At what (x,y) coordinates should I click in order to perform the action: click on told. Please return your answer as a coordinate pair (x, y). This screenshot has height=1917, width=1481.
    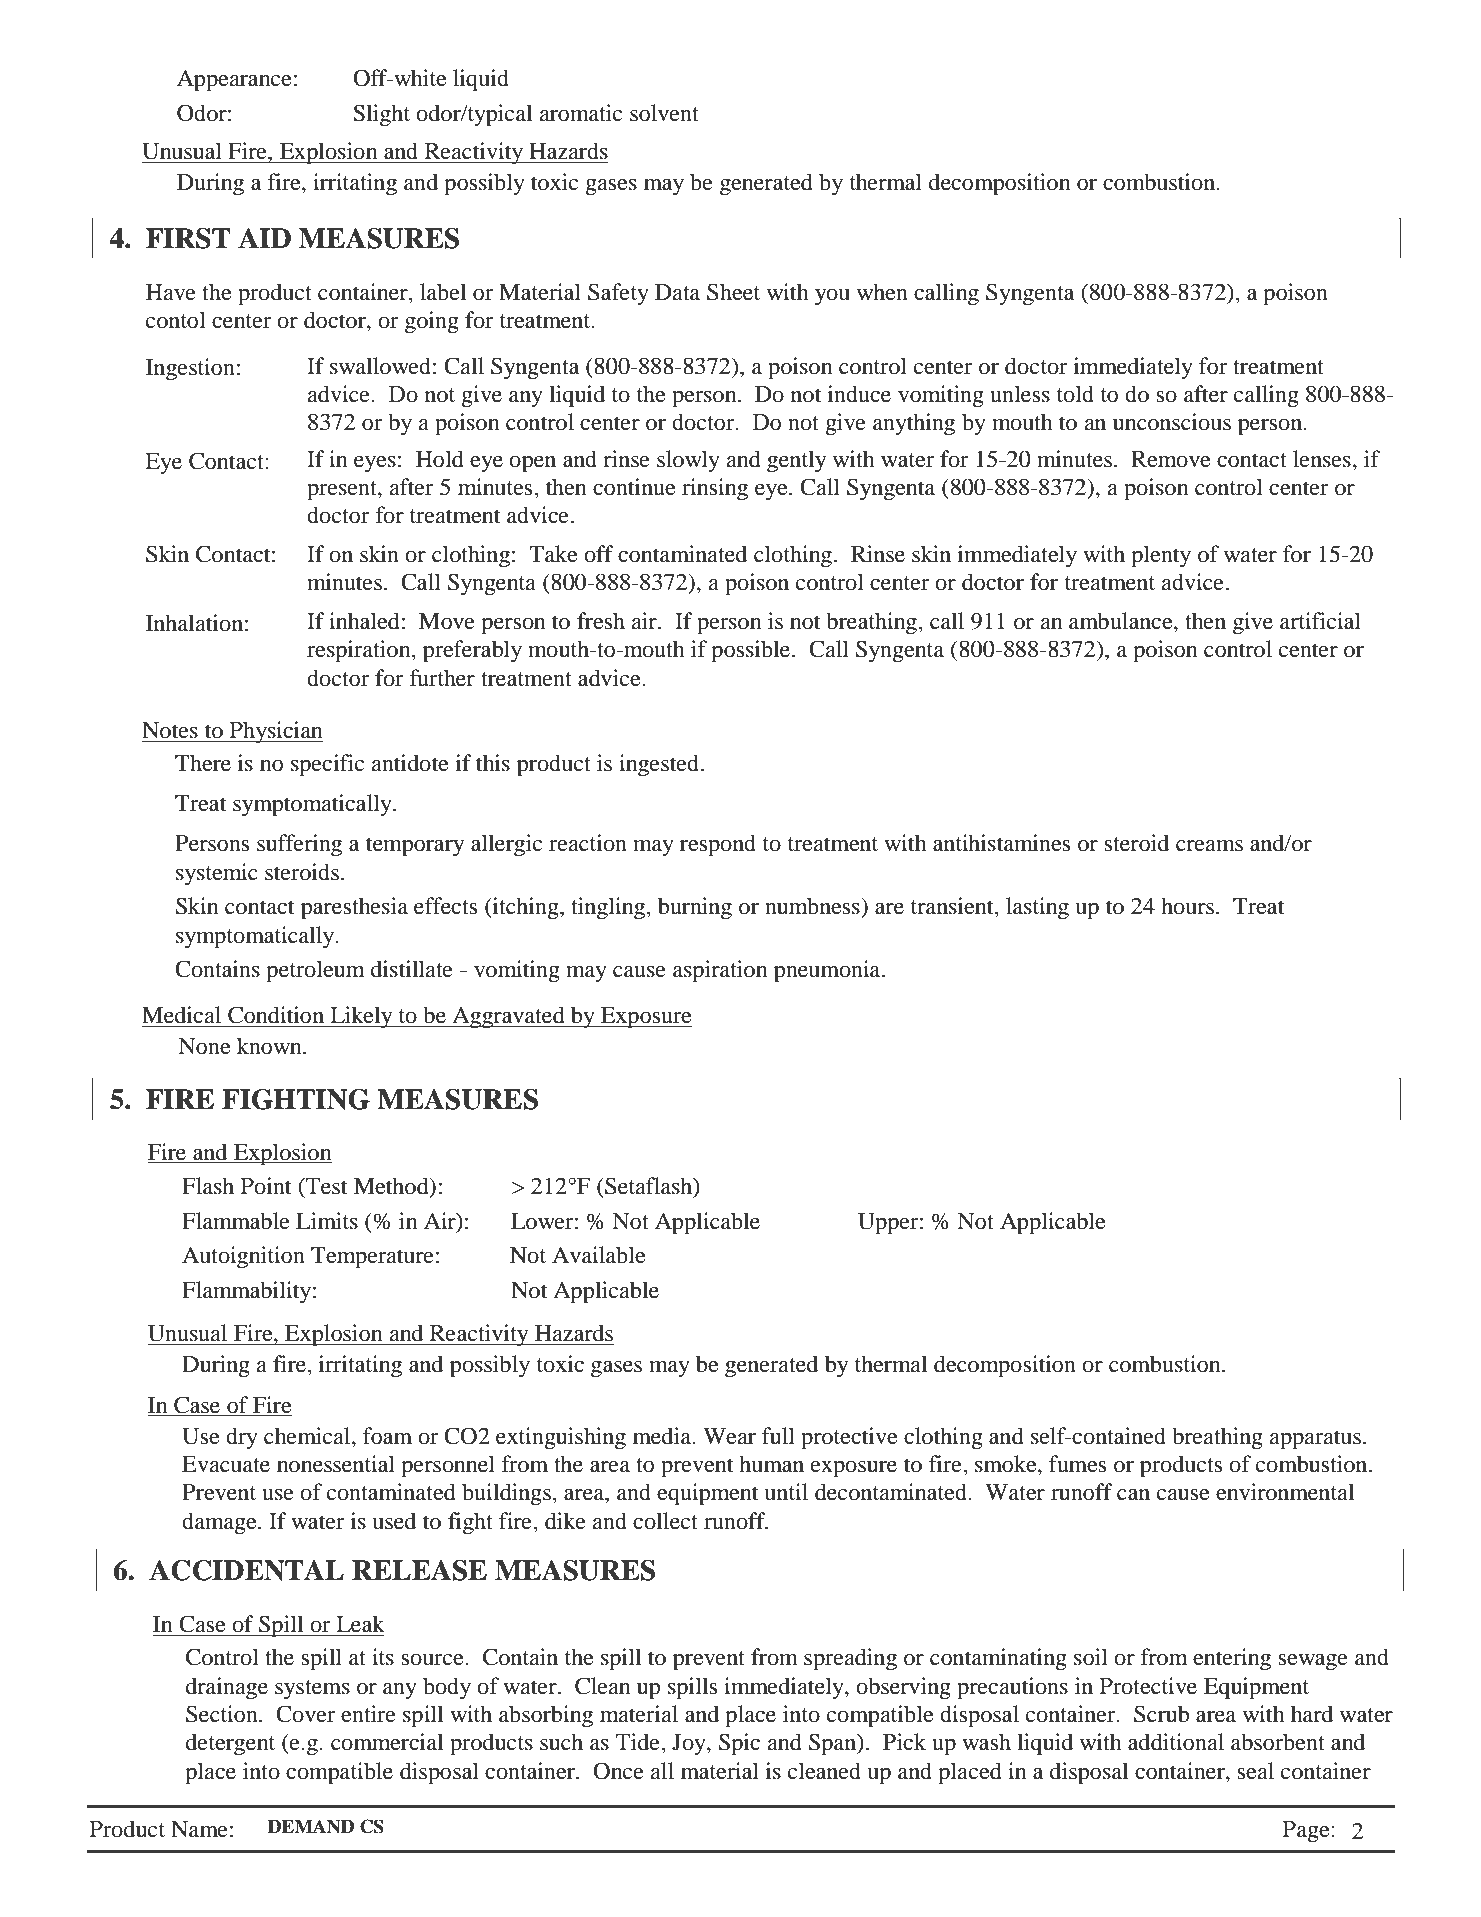
    Looking at the image, I should click on (1075, 394).
